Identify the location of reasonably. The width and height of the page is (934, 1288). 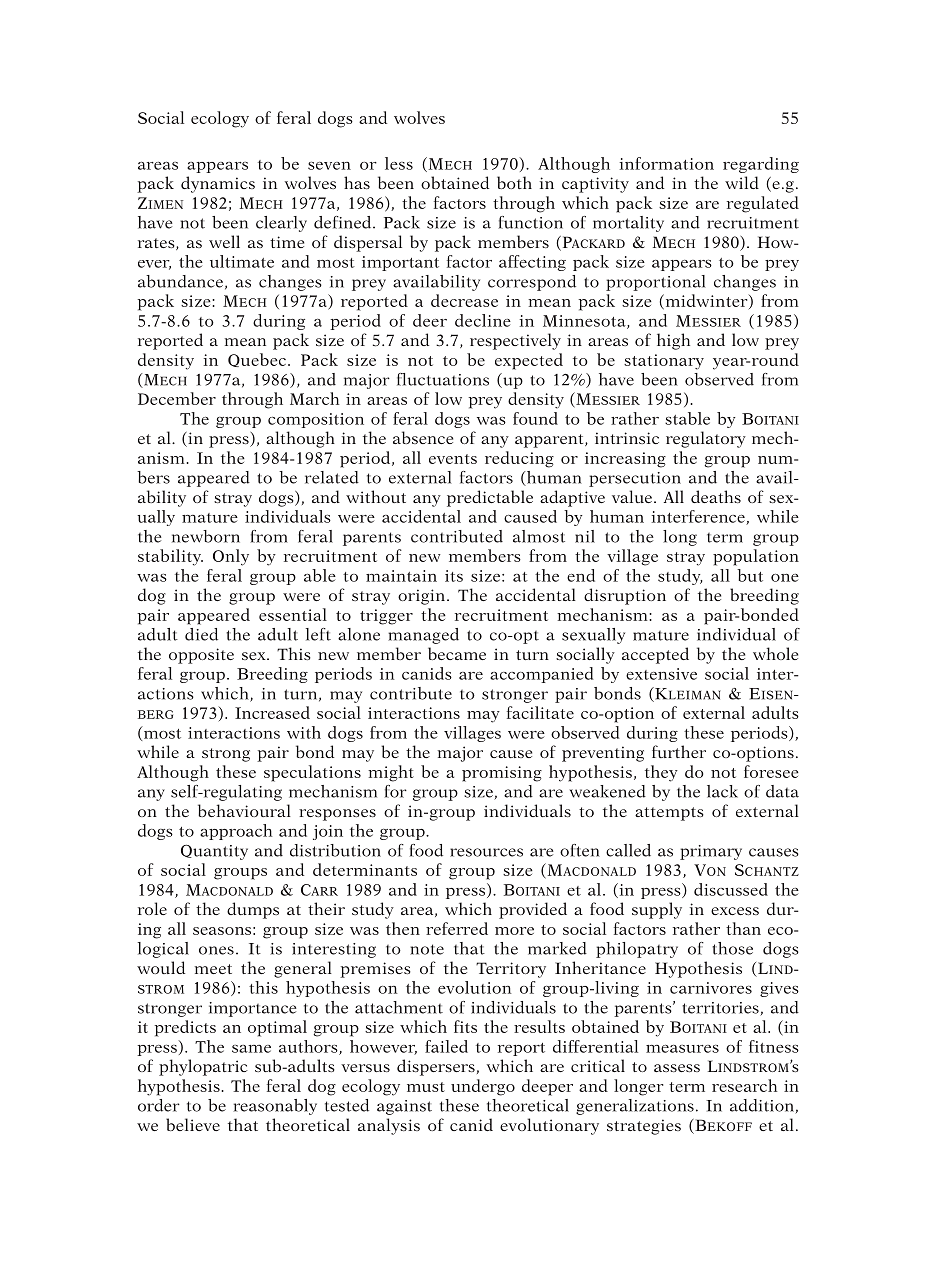
(275, 1107).
